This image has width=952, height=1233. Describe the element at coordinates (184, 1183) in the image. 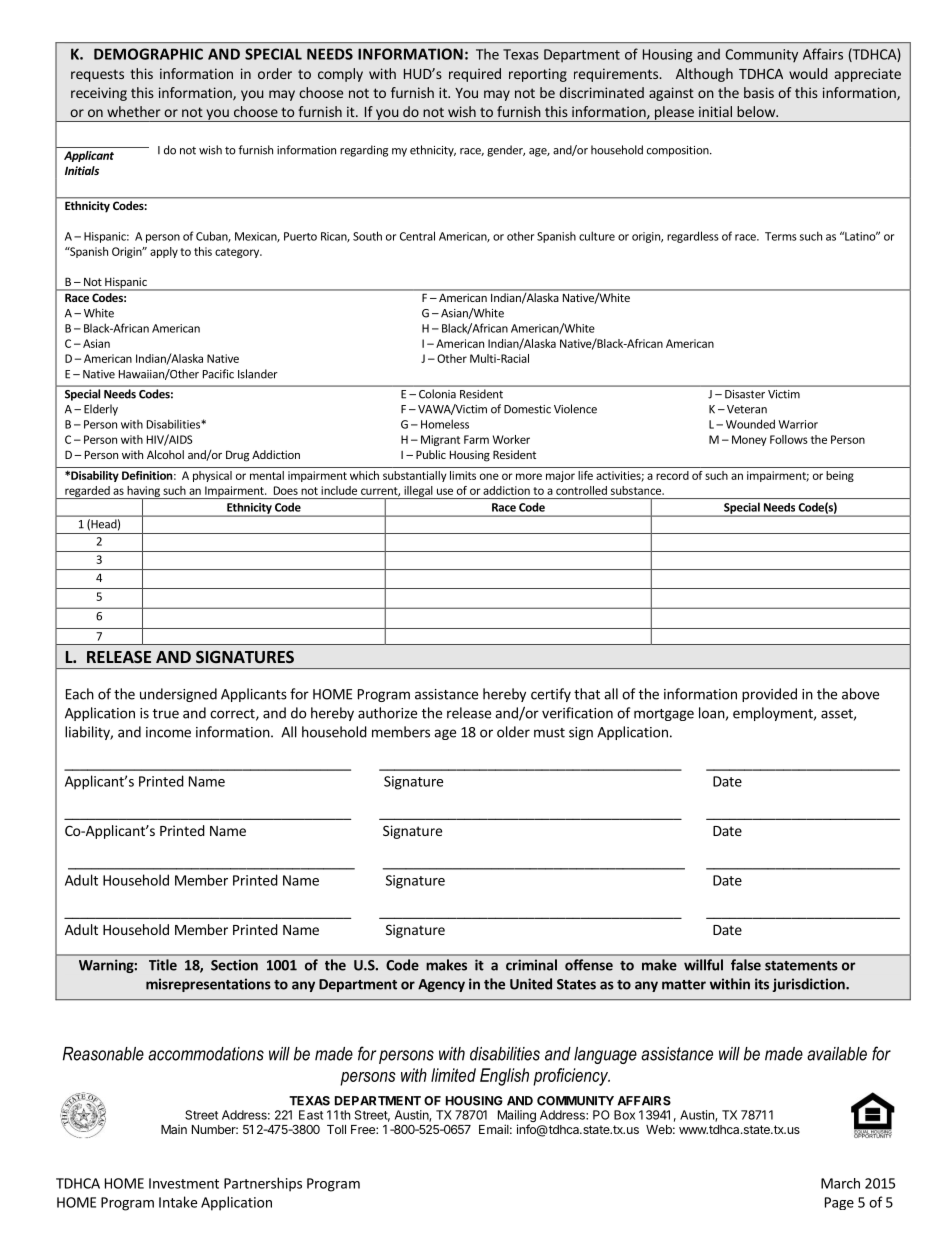

I see `Investment` at that location.
